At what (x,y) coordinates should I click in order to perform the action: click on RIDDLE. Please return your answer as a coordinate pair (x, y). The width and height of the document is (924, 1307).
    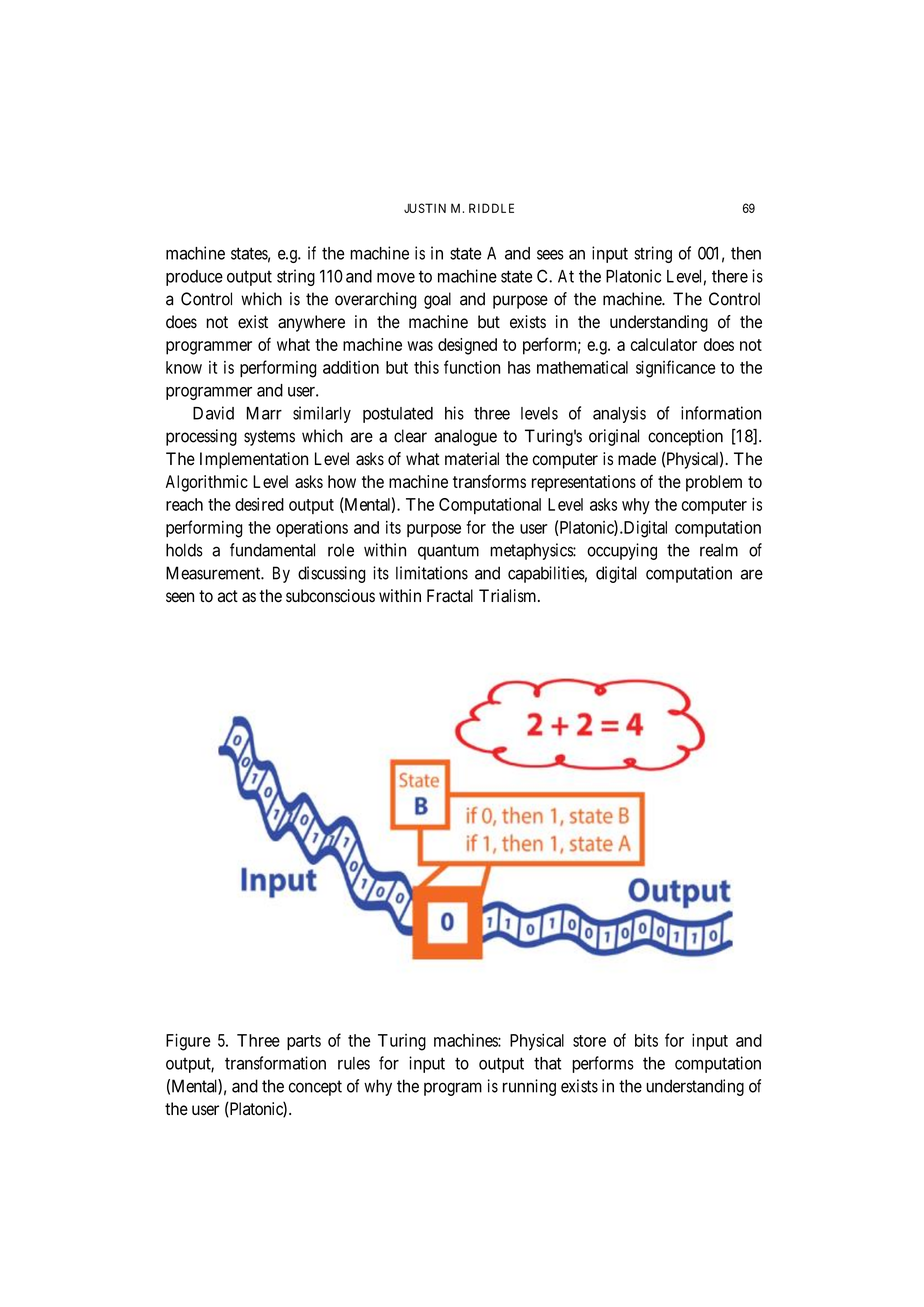
    Looking at the image, I should click on (491, 208).
